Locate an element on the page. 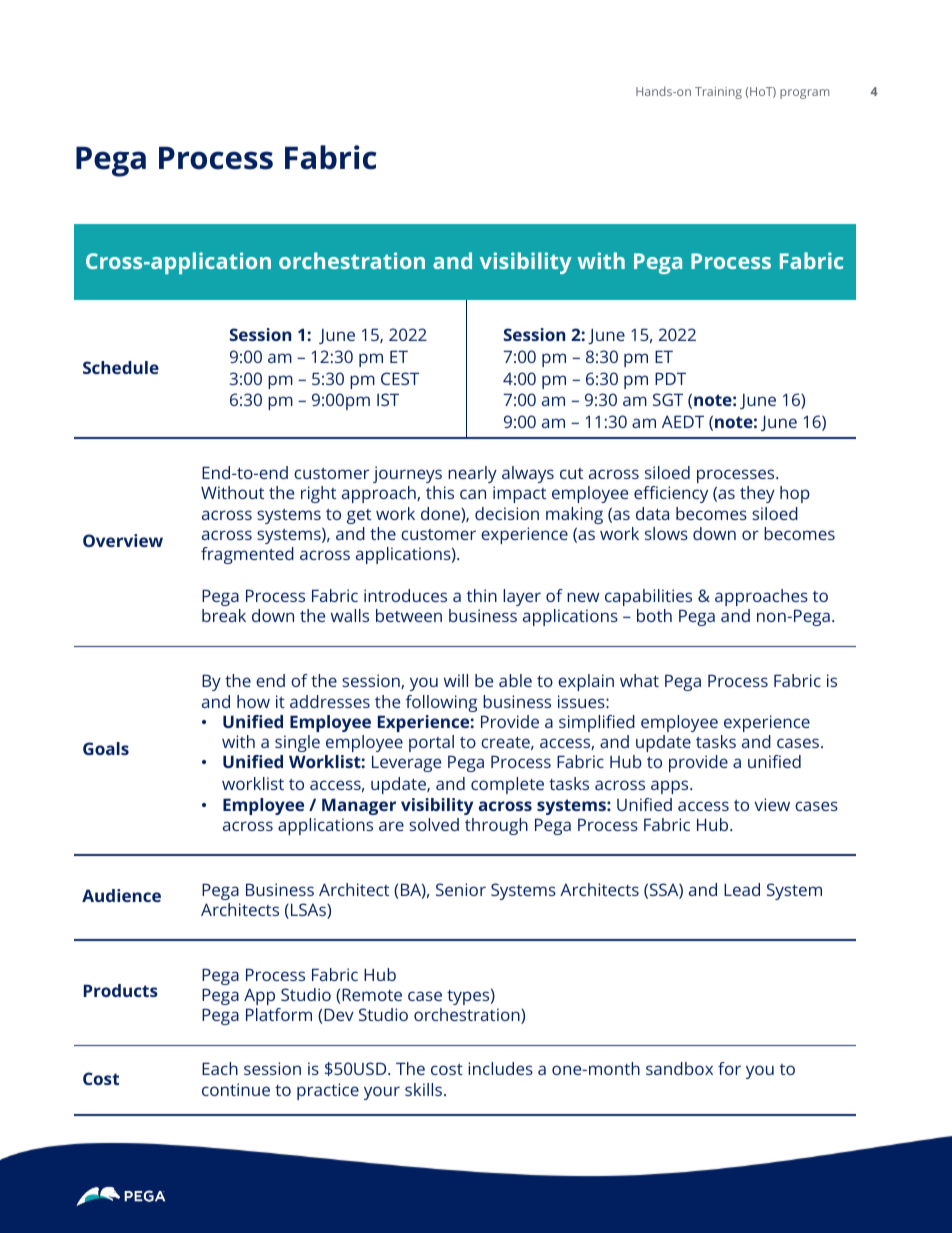  program is located at coordinates (804, 94).
